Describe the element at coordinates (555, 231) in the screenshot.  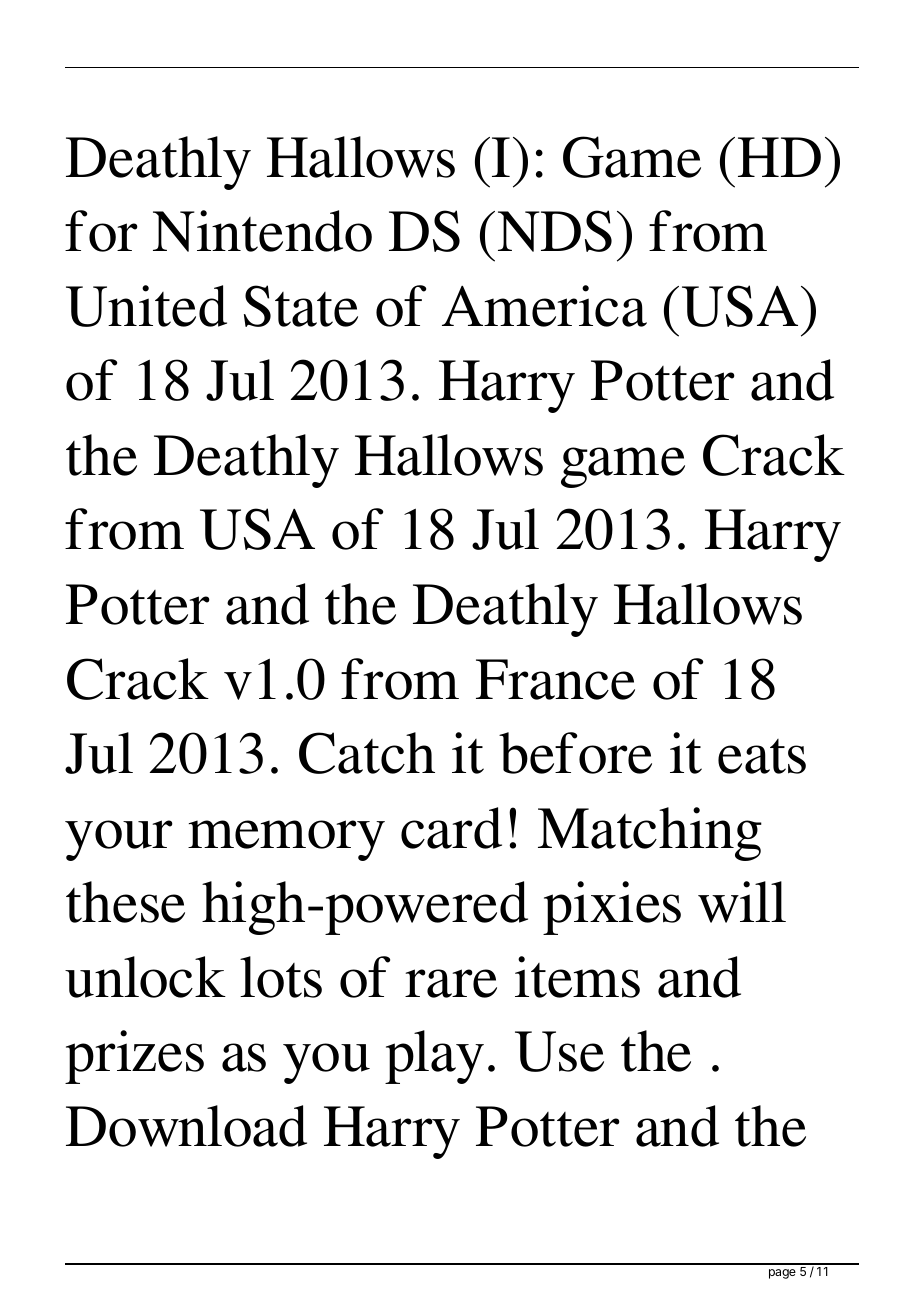
I see `NDS` at that location.
